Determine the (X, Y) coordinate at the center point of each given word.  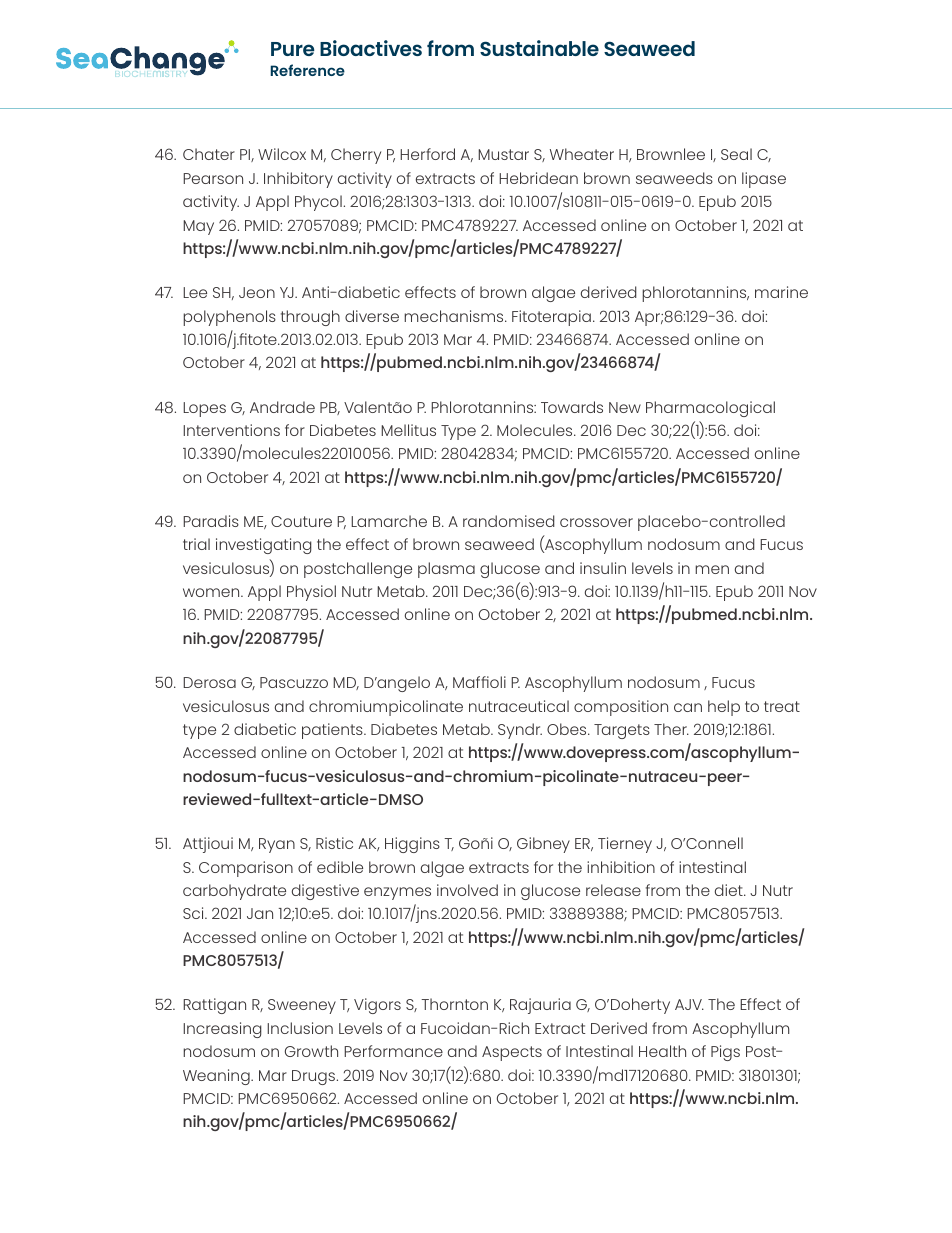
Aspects (512, 1053)
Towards (572, 407)
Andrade (282, 407)
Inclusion (300, 1028)
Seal (736, 154)
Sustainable (539, 48)
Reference (307, 70)
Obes (568, 729)
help (724, 708)
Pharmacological (710, 409)
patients (333, 731)
